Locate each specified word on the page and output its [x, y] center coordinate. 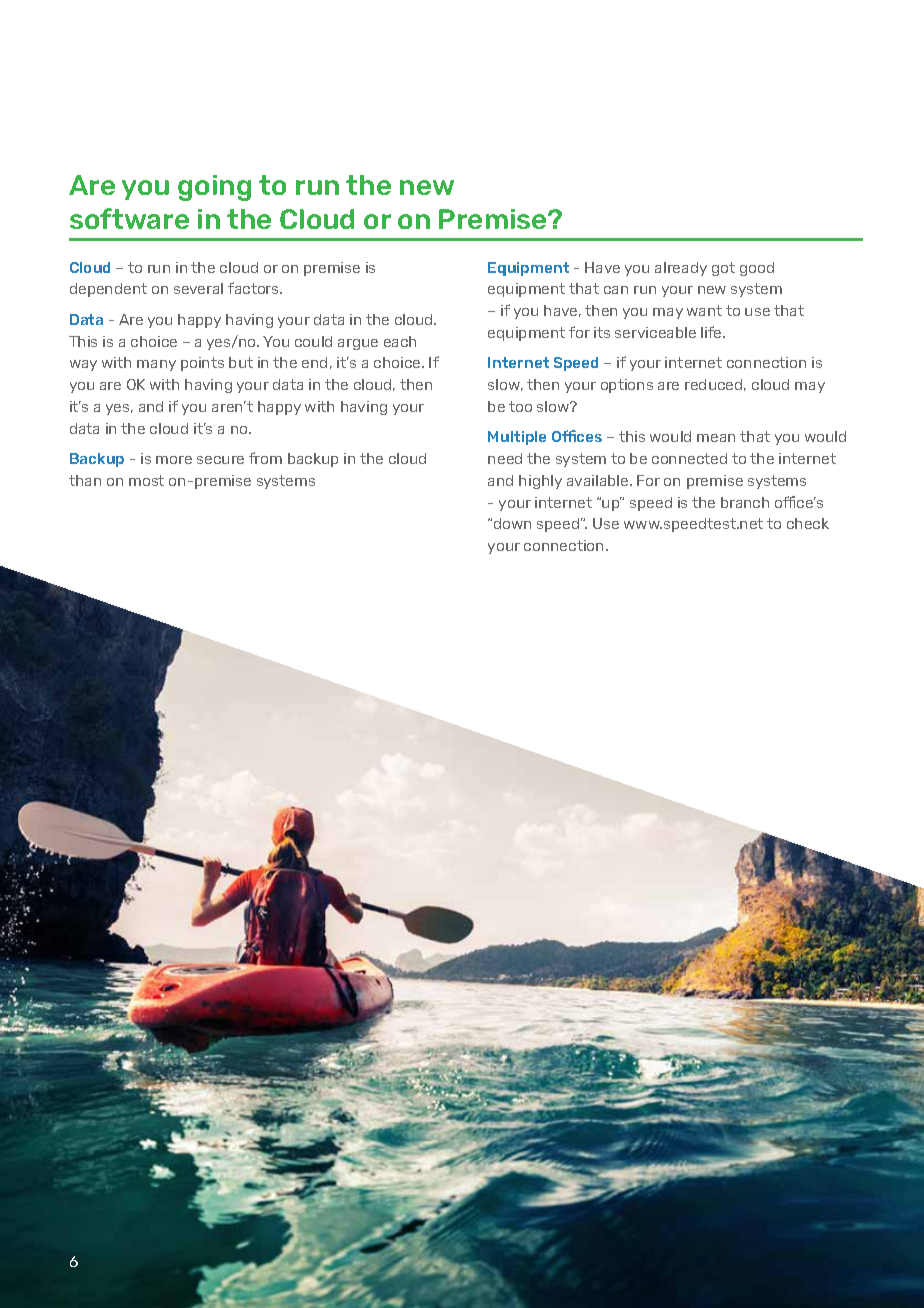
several [198, 288]
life [712, 332]
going [214, 188]
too [520, 406]
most [146, 480]
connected [689, 458]
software [129, 218]
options [627, 386]
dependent [108, 290]
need [505, 458]
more [174, 460]
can [616, 290]
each [400, 341]
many [156, 365]
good [757, 269]
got [723, 269]
